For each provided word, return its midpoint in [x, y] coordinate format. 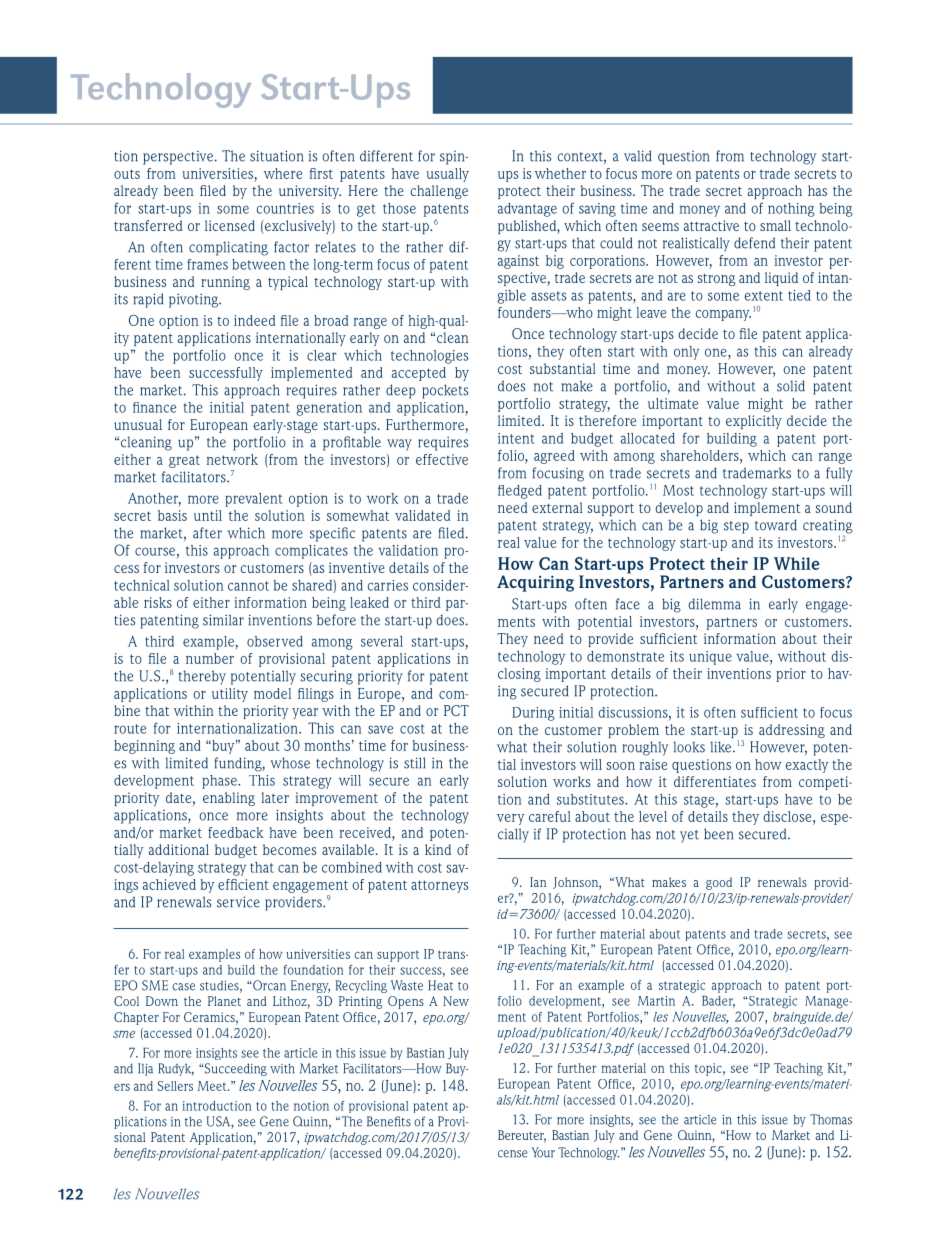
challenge [439, 192]
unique [710, 658]
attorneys [439, 886]
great [184, 461]
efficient [243, 884]
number [210, 658]
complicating [228, 248]
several [382, 641]
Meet [213, 1086]
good [719, 883]
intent [516, 438]
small [775, 225]
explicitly [754, 422]
